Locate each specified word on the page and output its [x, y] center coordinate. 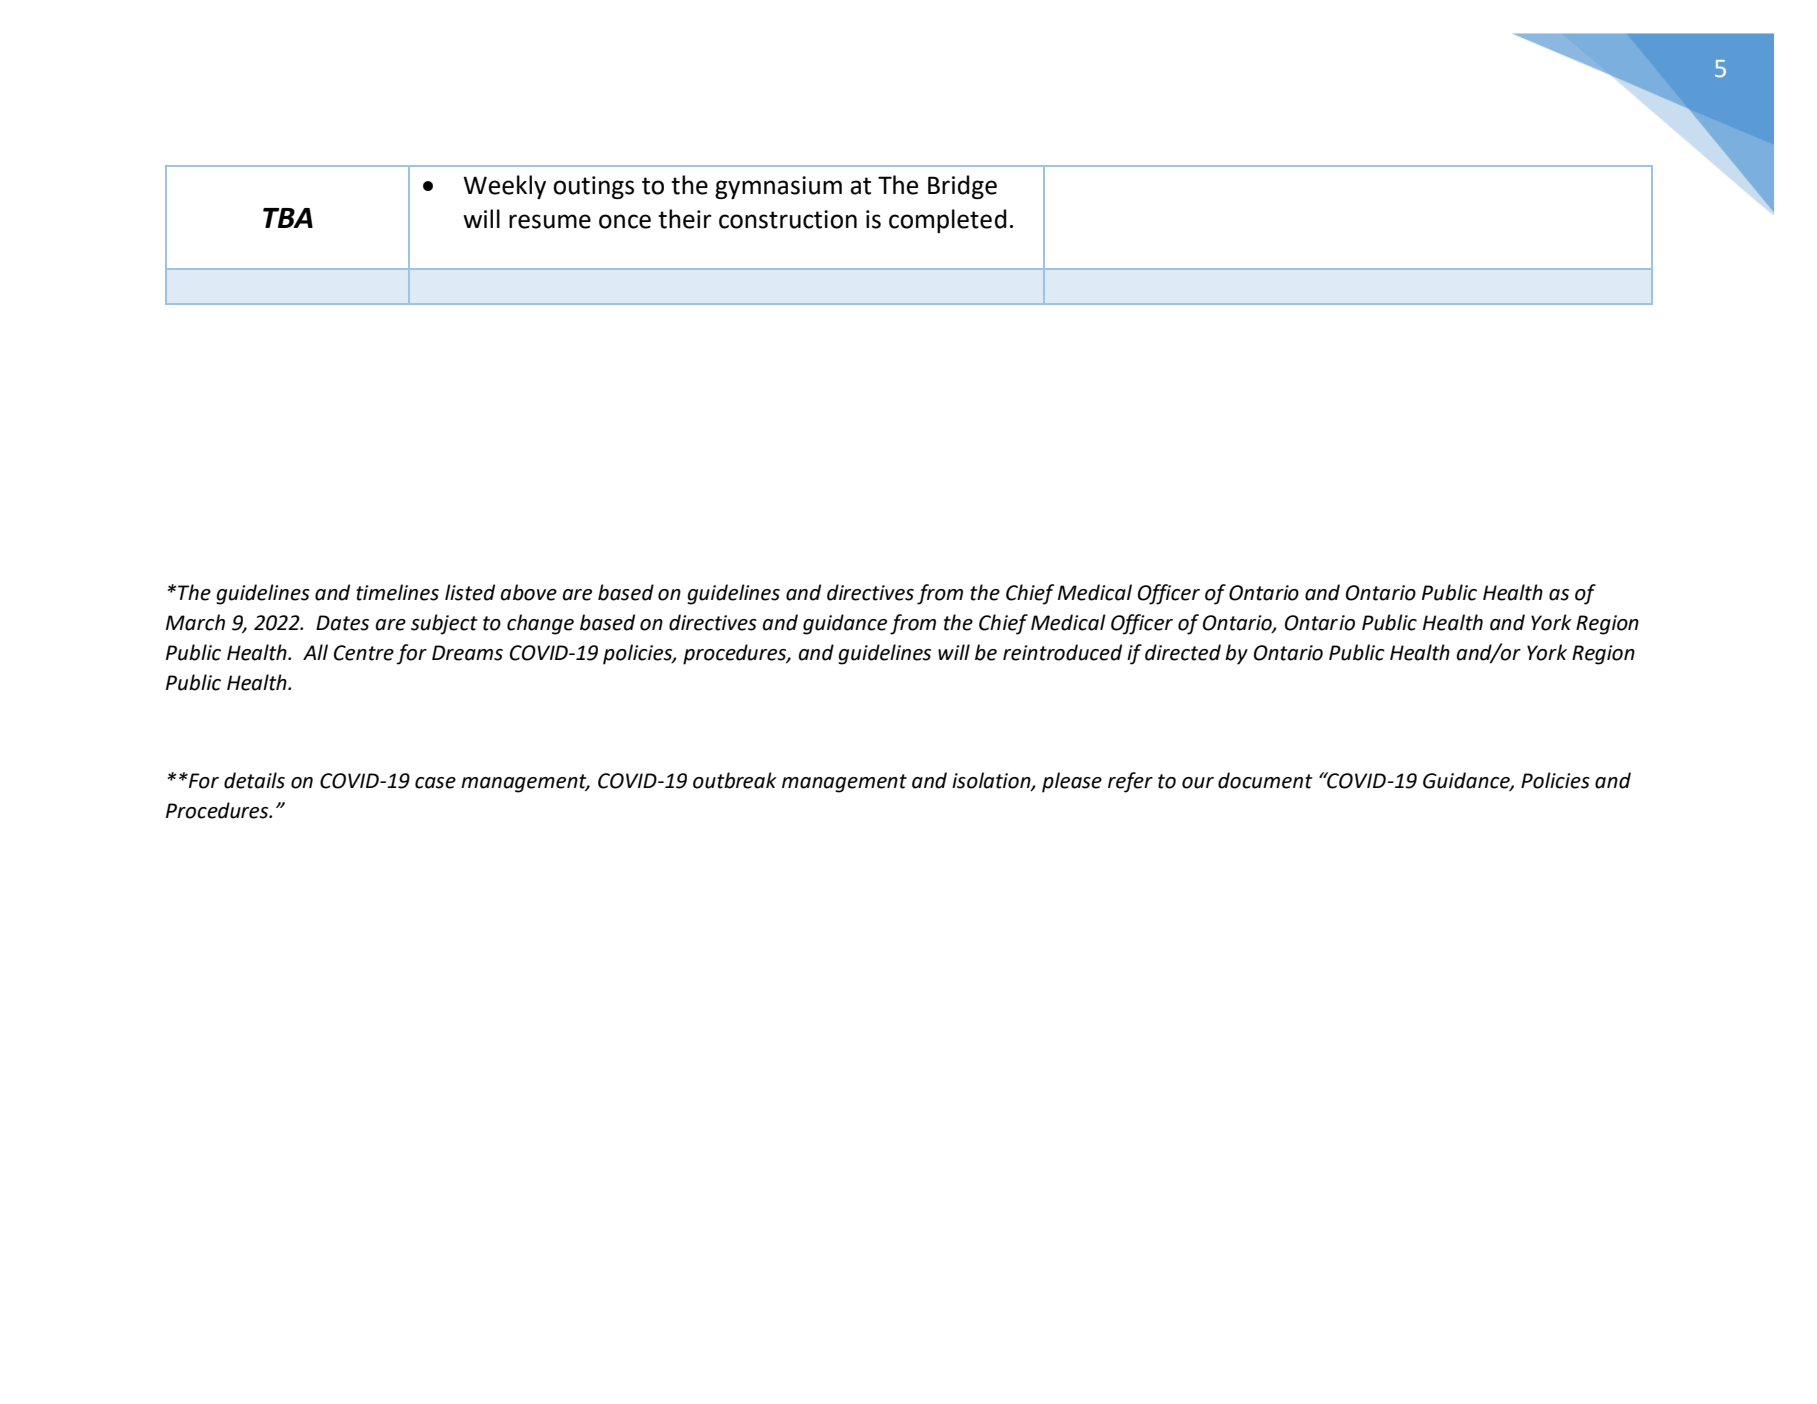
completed [948, 221]
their [685, 219]
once [625, 221]
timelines [397, 592]
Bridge [962, 187]
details [254, 780]
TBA [288, 218]
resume [550, 221]
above [528, 592]
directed [1183, 652]
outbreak [735, 780]
